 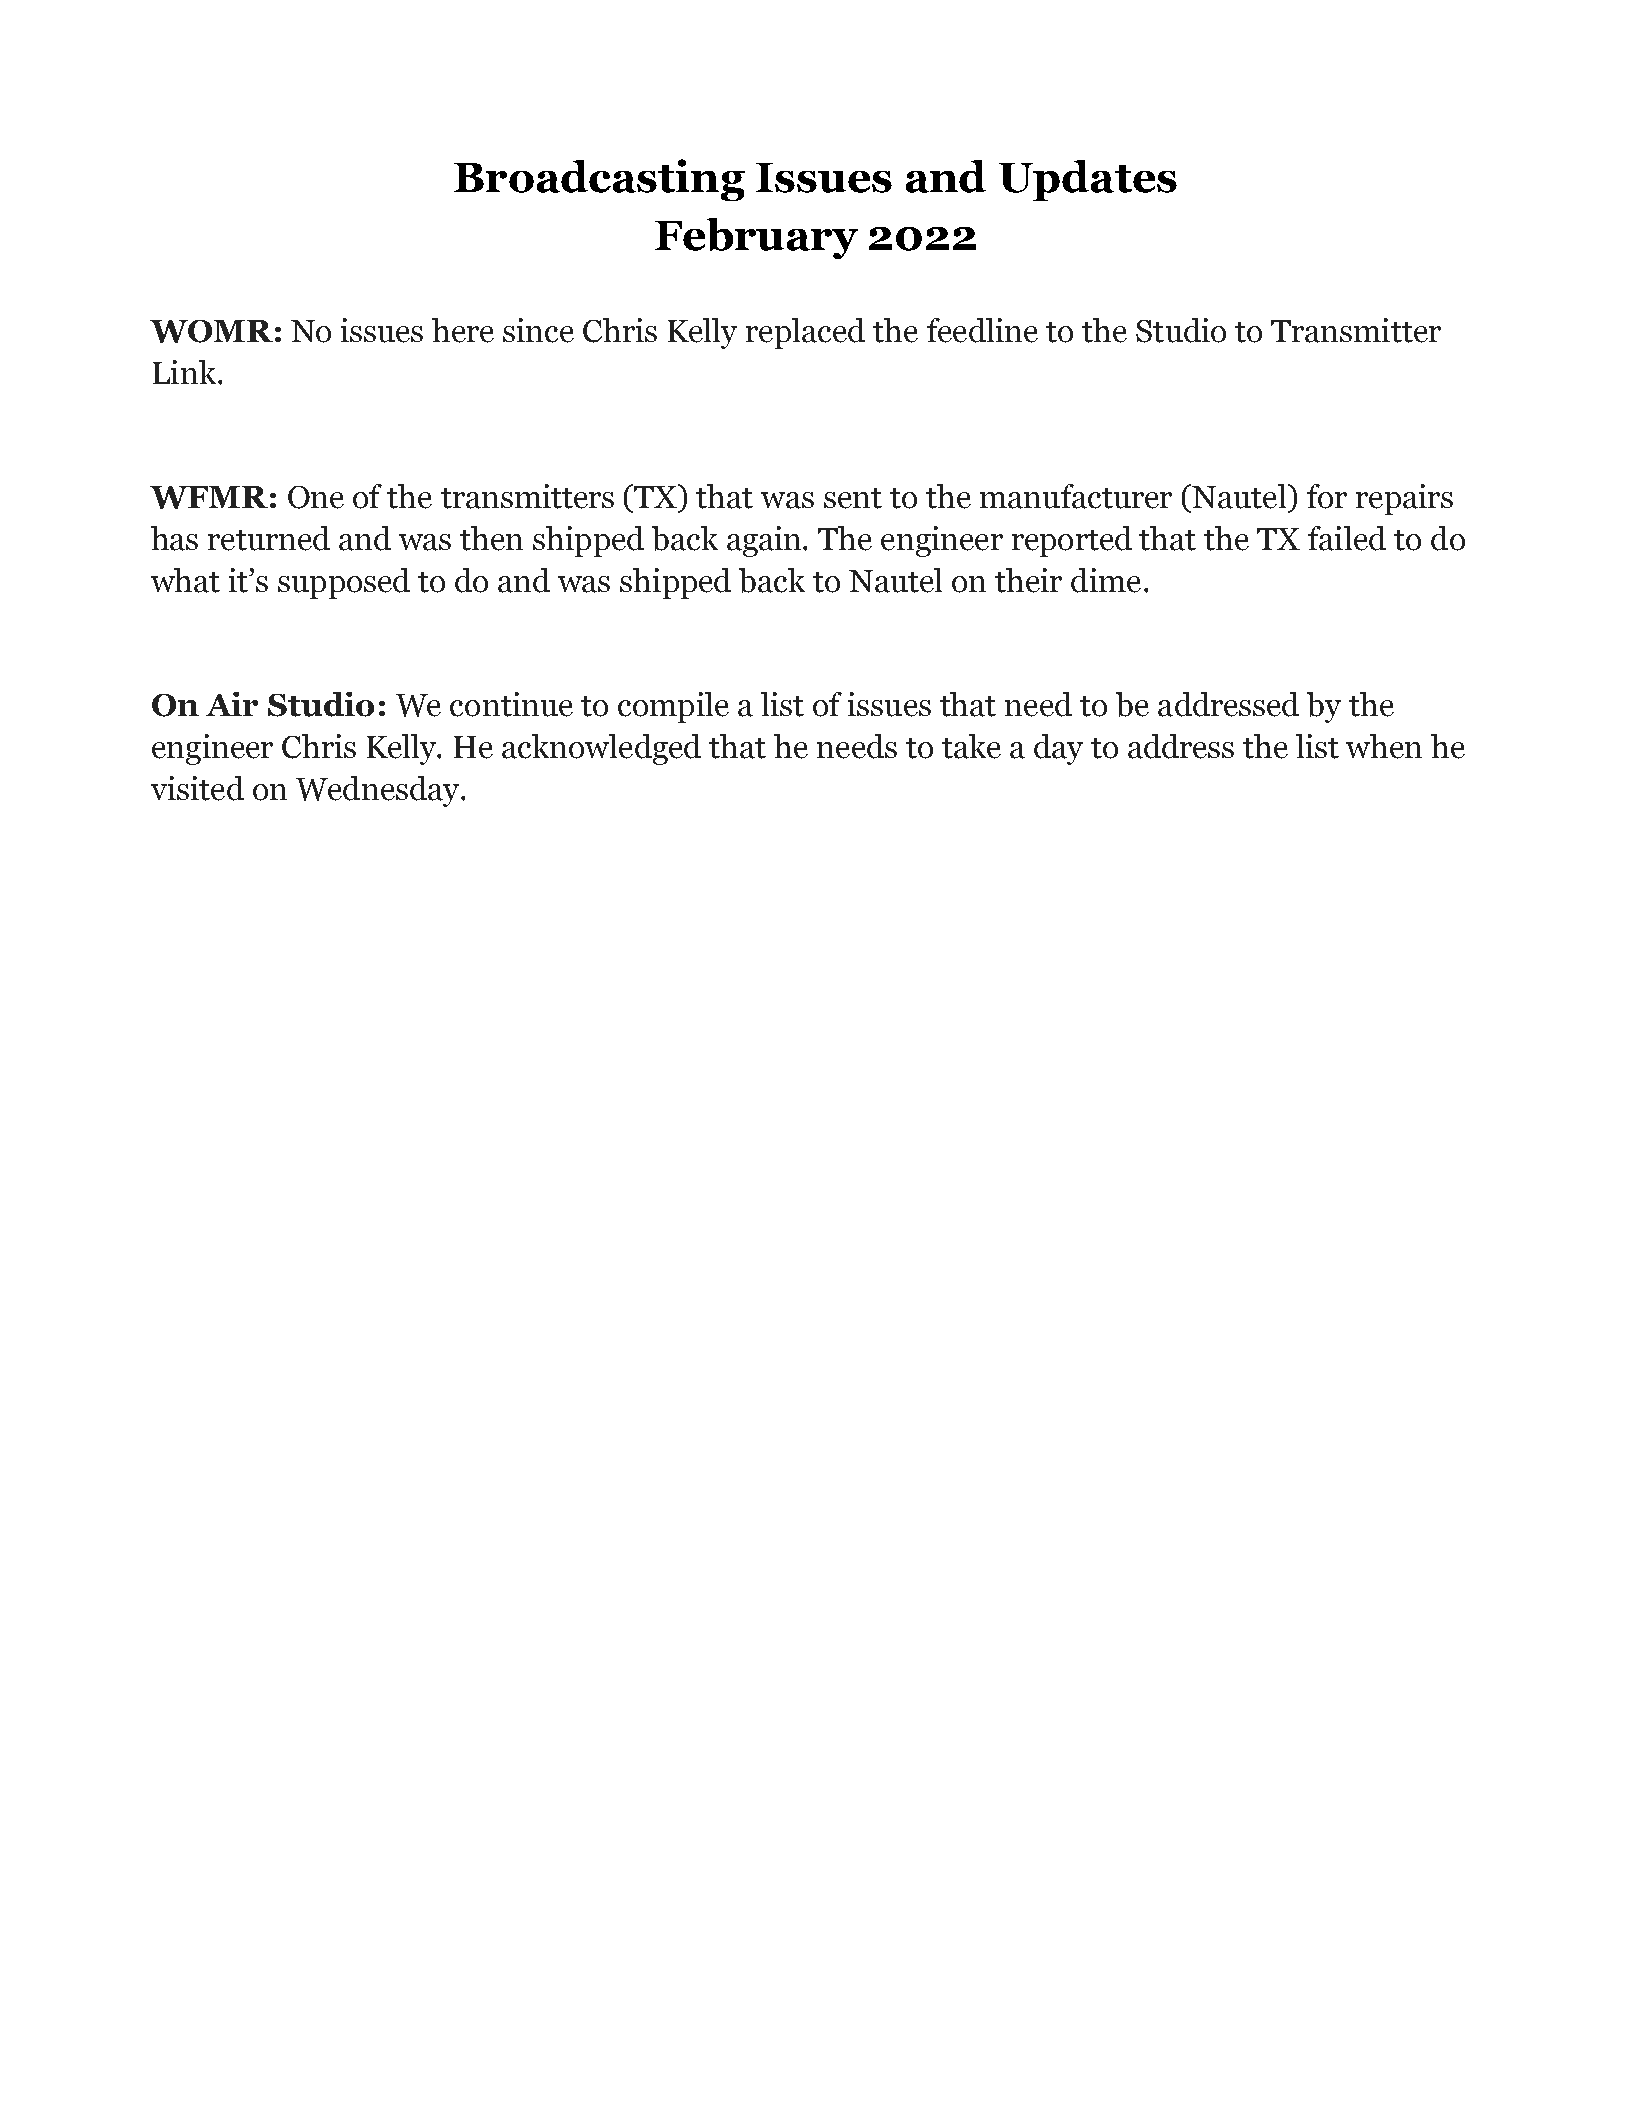 What do you see at coordinates (316, 497) in the page?
I see `One` at bounding box center [316, 497].
